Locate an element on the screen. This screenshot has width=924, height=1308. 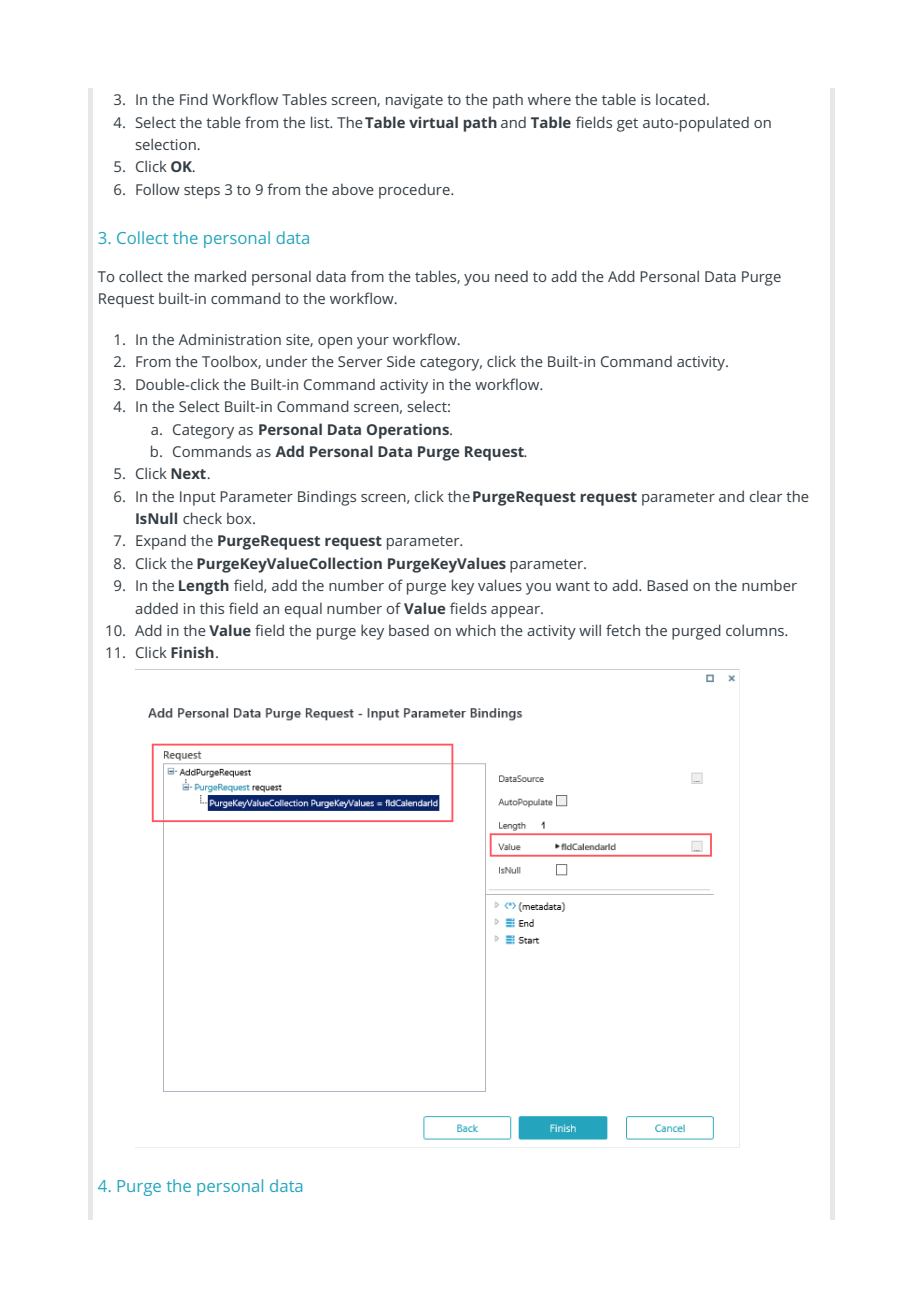
virtual is located at coordinates (433, 122).
